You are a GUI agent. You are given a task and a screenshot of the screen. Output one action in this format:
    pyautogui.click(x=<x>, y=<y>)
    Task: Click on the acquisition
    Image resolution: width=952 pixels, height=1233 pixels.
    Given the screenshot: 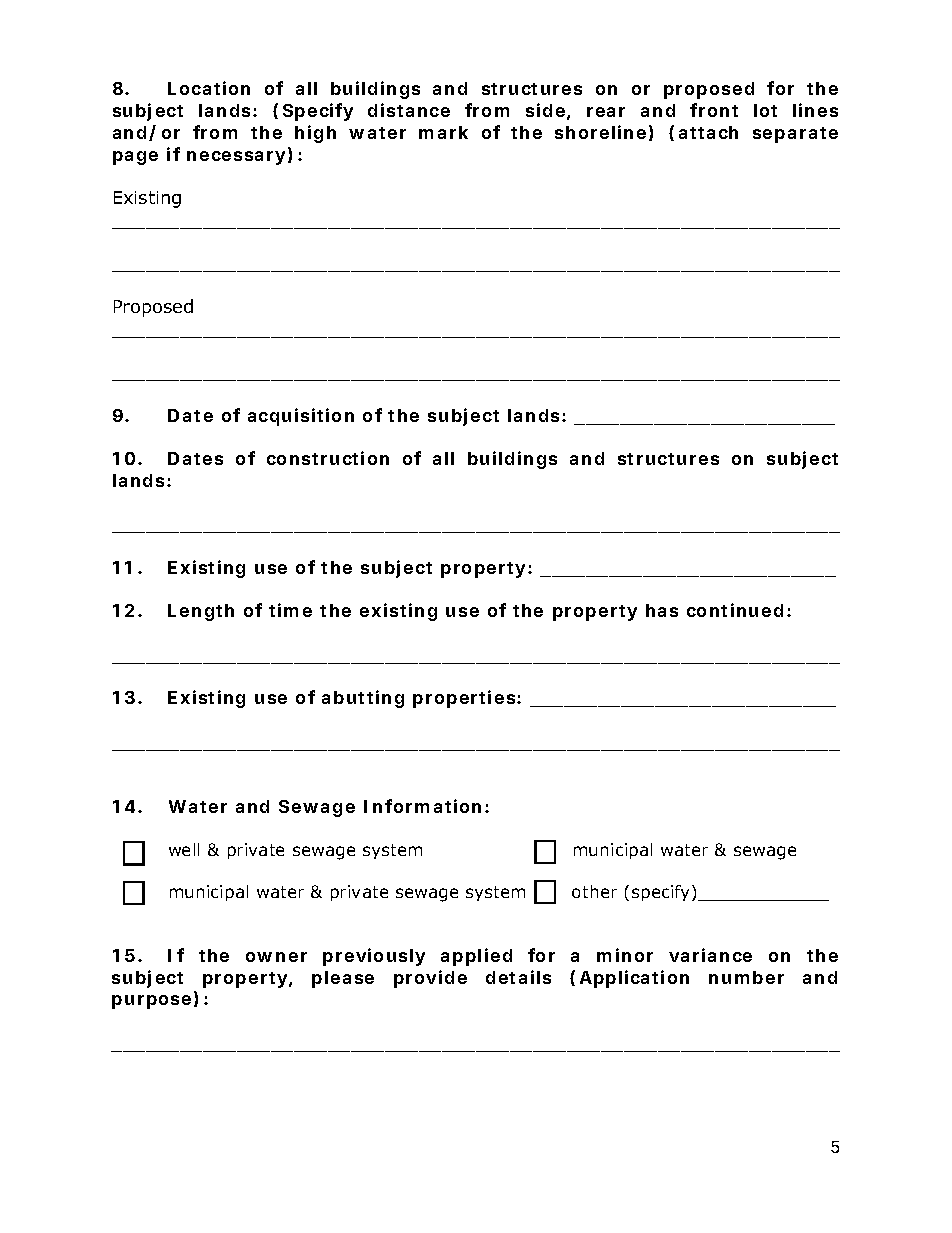 What is the action you would take?
    pyautogui.click(x=301, y=417)
